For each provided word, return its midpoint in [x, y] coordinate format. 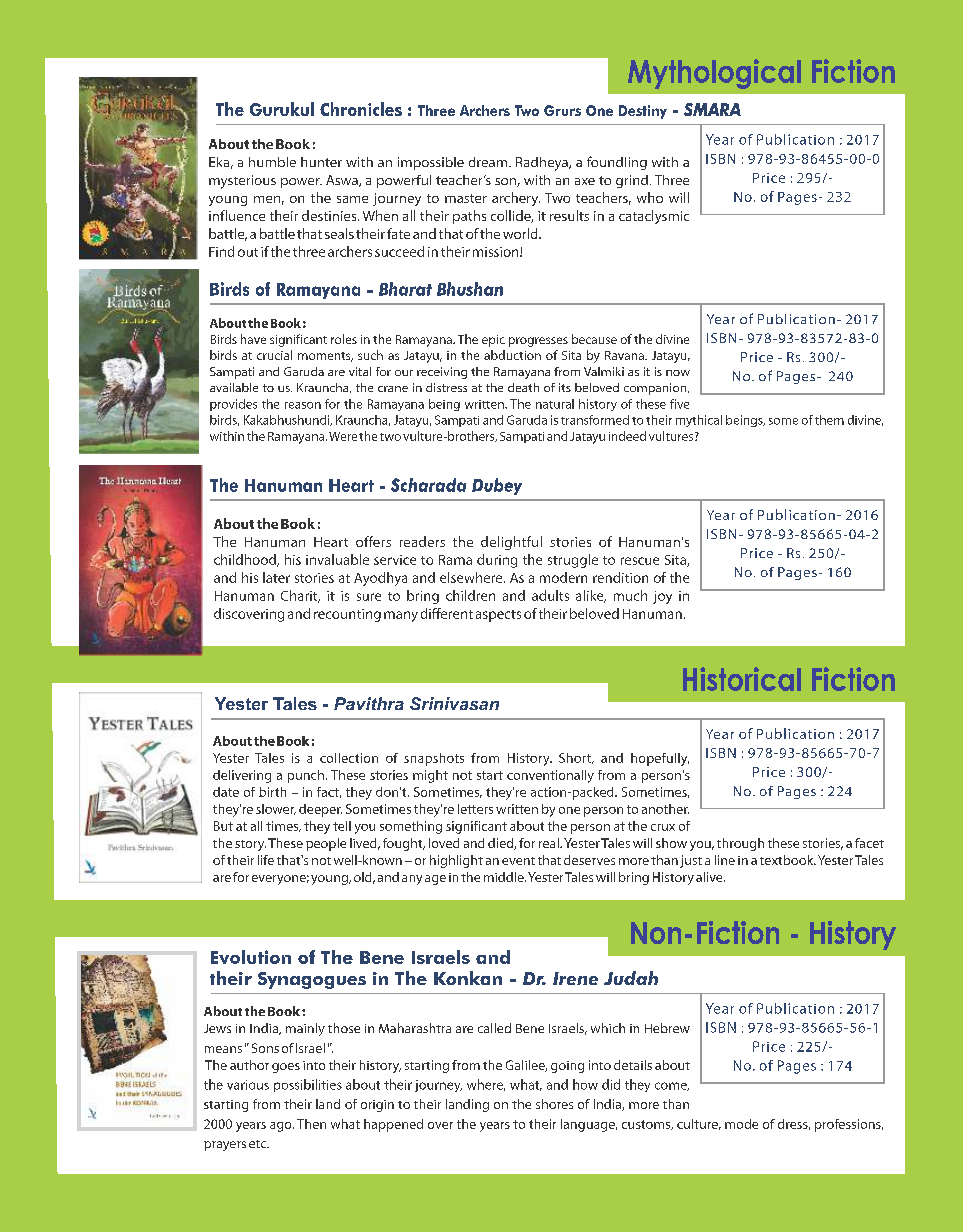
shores [554, 1104]
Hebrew [667, 1028]
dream [489, 162]
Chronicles [361, 109]
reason [303, 405]
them [829, 420]
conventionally [550, 776]
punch [306, 776]
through [740, 844]
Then [311, 1124]
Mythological [714, 74]
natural [555, 404]
